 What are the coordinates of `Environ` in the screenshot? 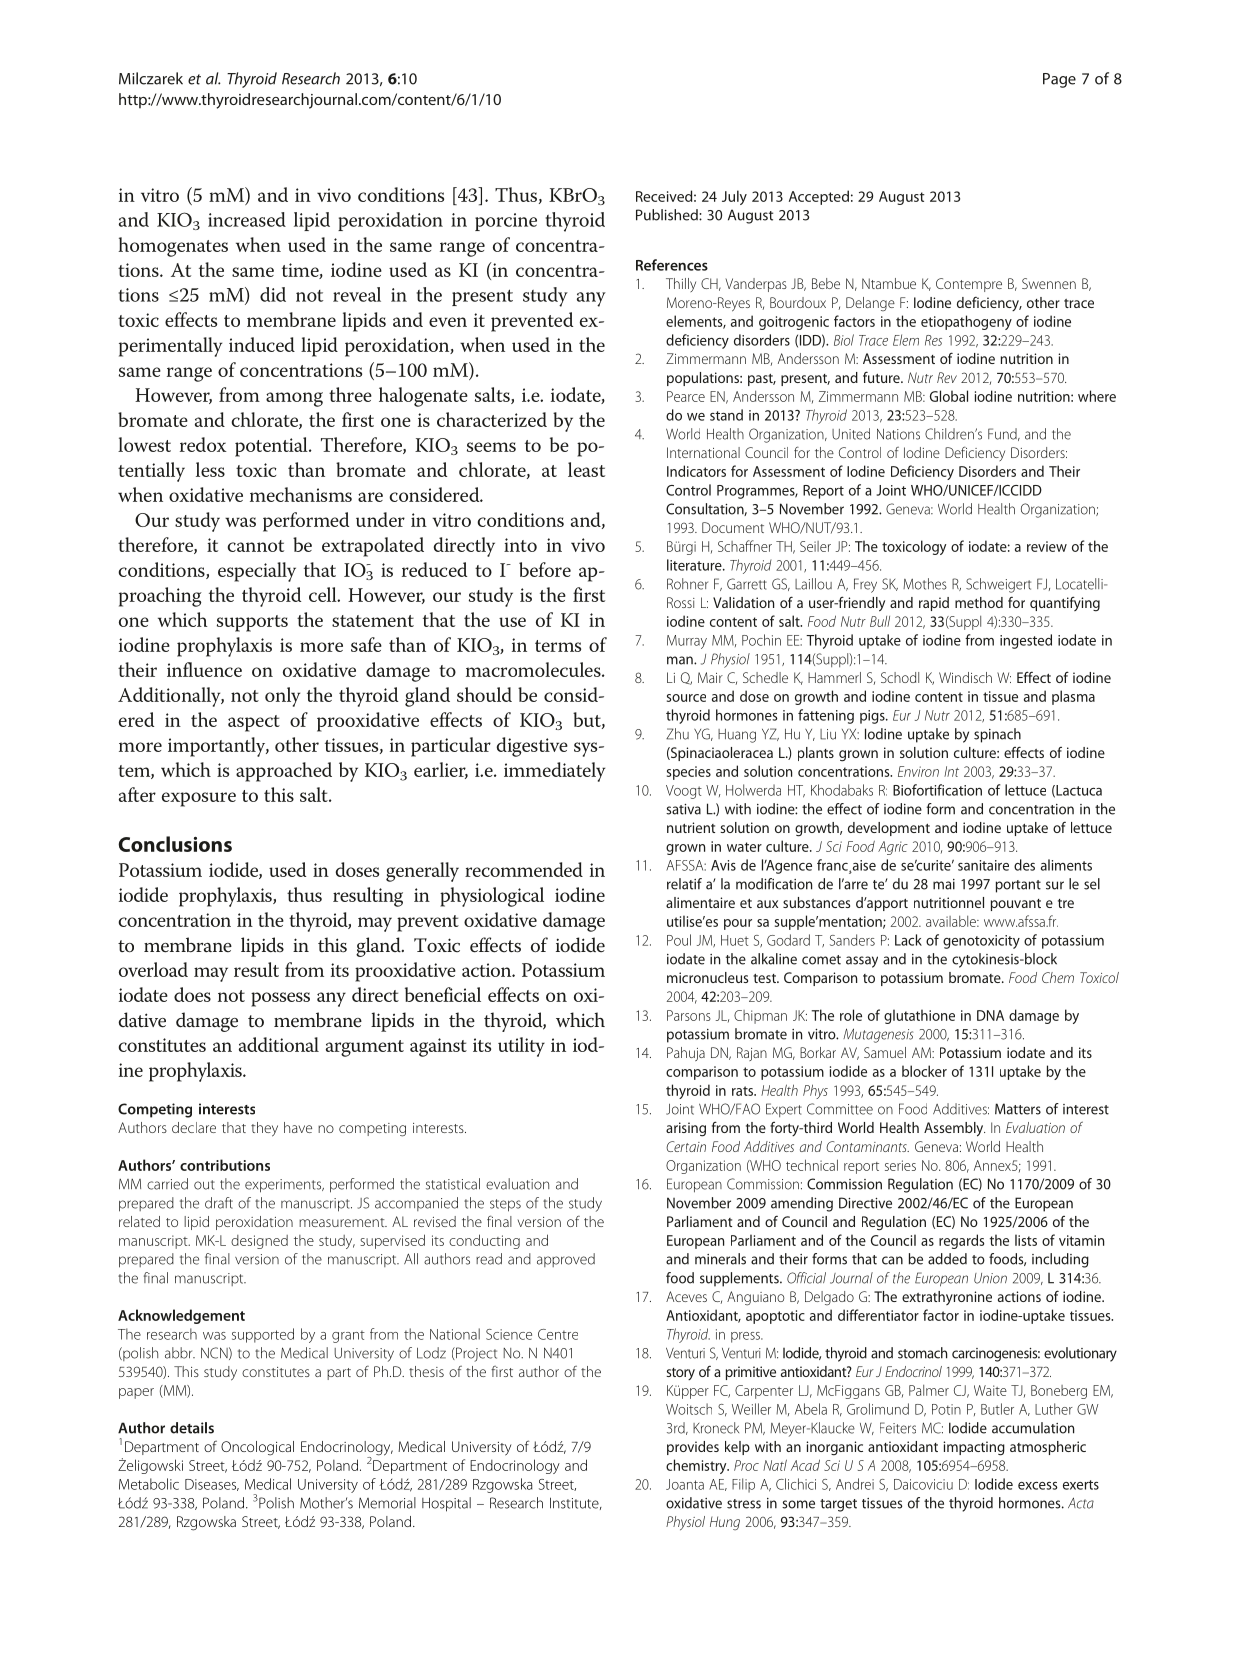 It's located at (918, 771).
